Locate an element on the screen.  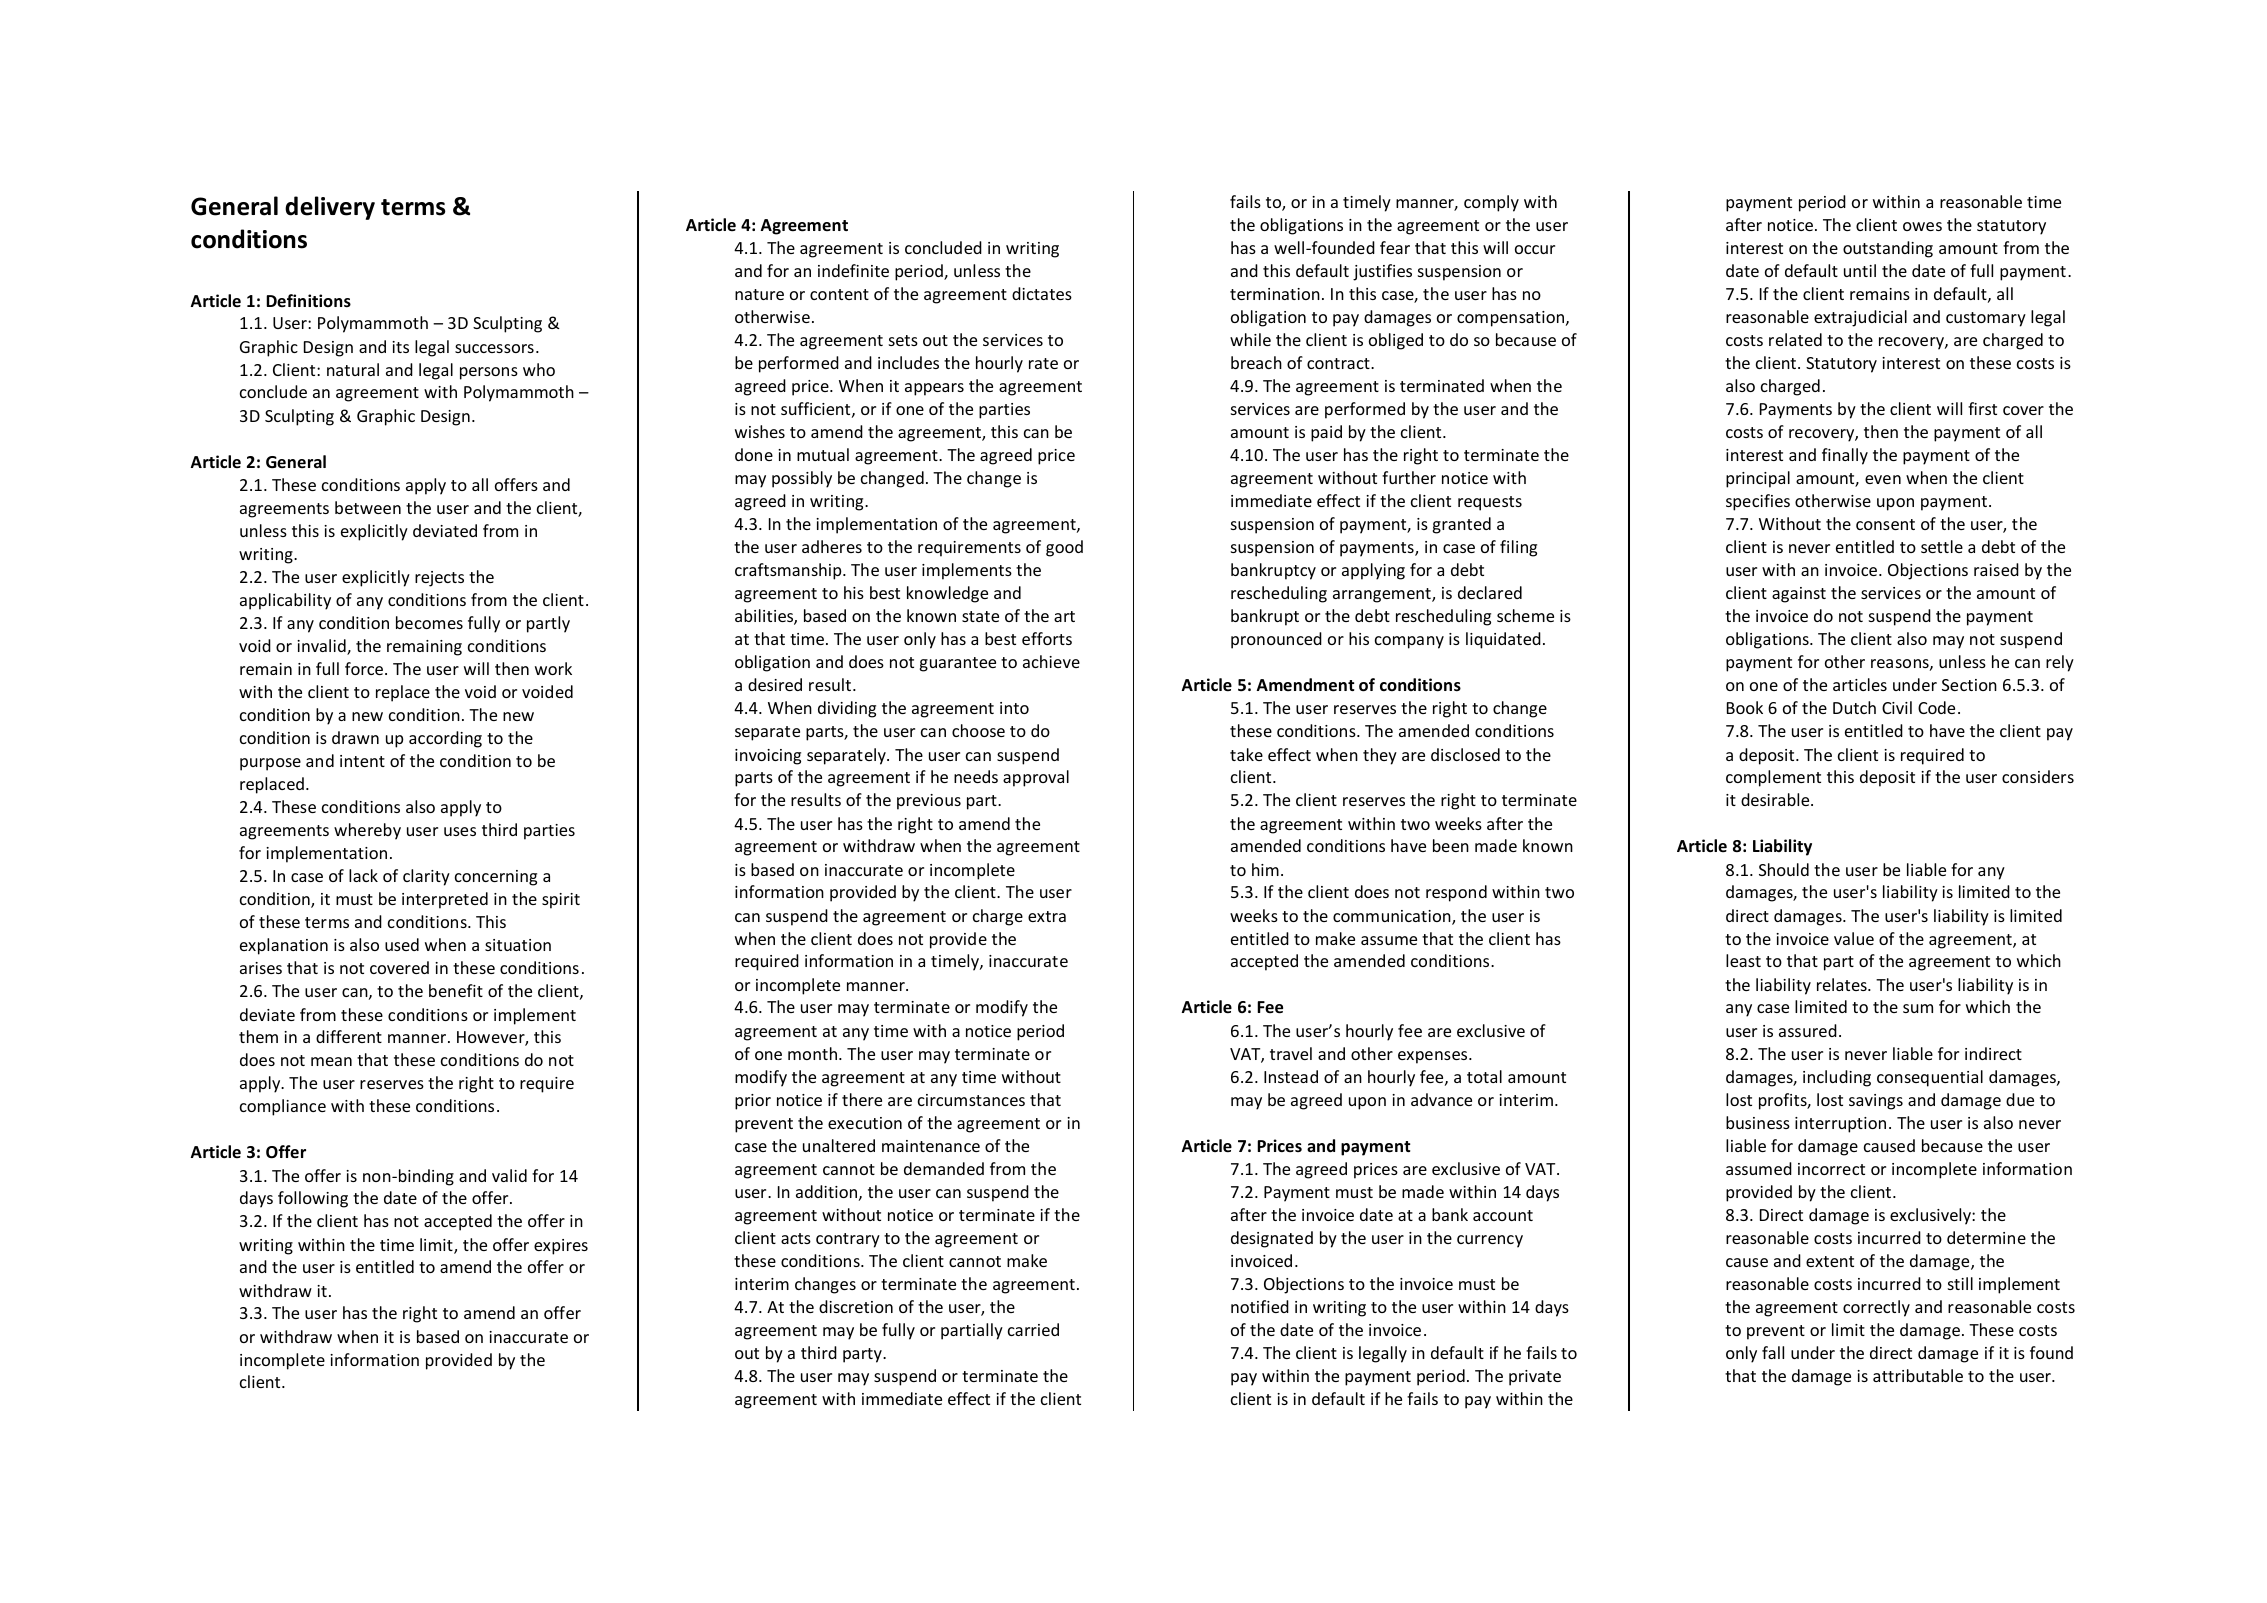
outstanding is located at coordinates (1888, 249).
